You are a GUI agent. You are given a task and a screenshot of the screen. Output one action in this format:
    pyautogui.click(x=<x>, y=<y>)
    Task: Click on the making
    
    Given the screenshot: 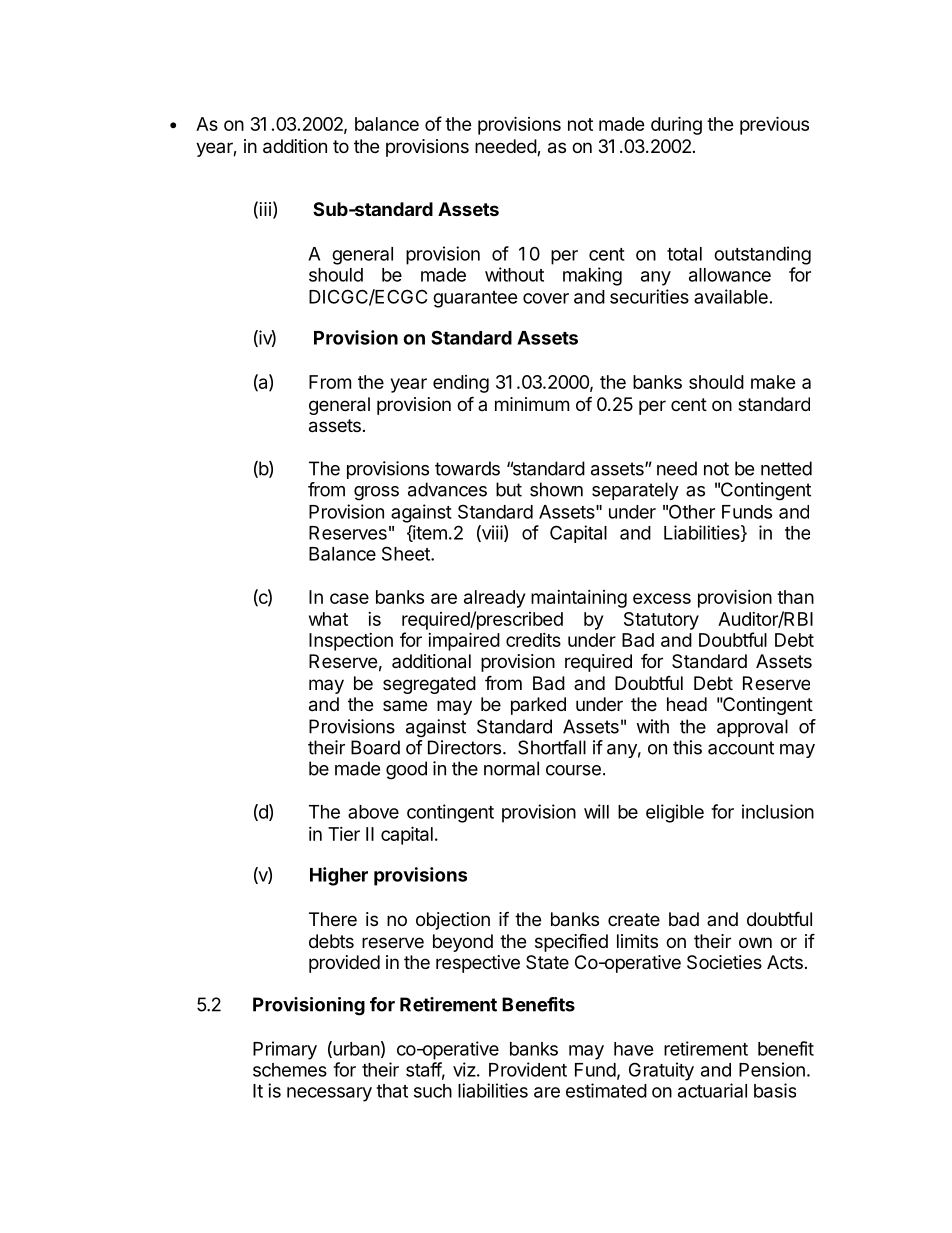 What is the action you would take?
    pyautogui.click(x=592, y=276)
